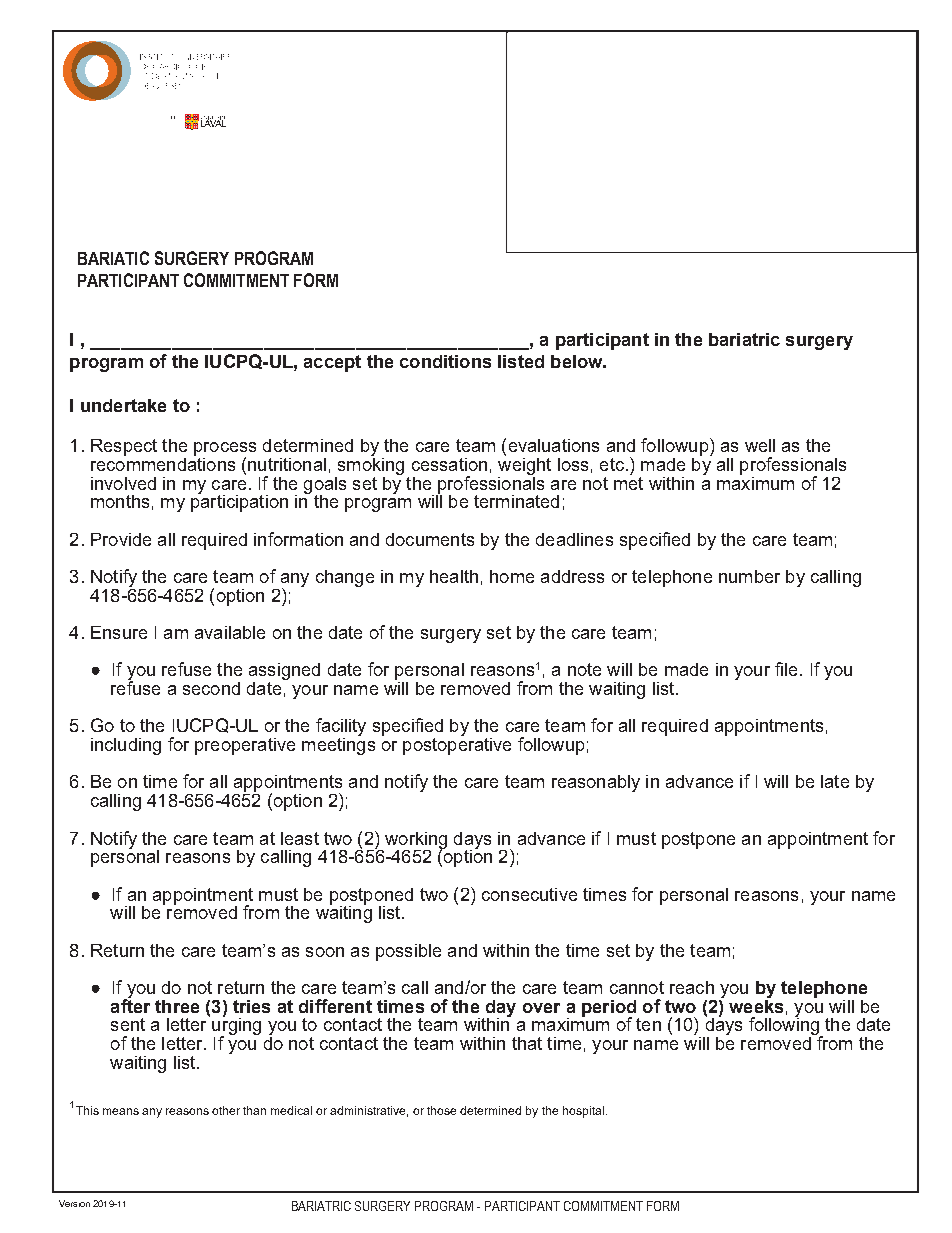 This screenshot has height=1233, width=952. What do you see at coordinates (126, 746) in the screenshot?
I see `including` at bounding box center [126, 746].
